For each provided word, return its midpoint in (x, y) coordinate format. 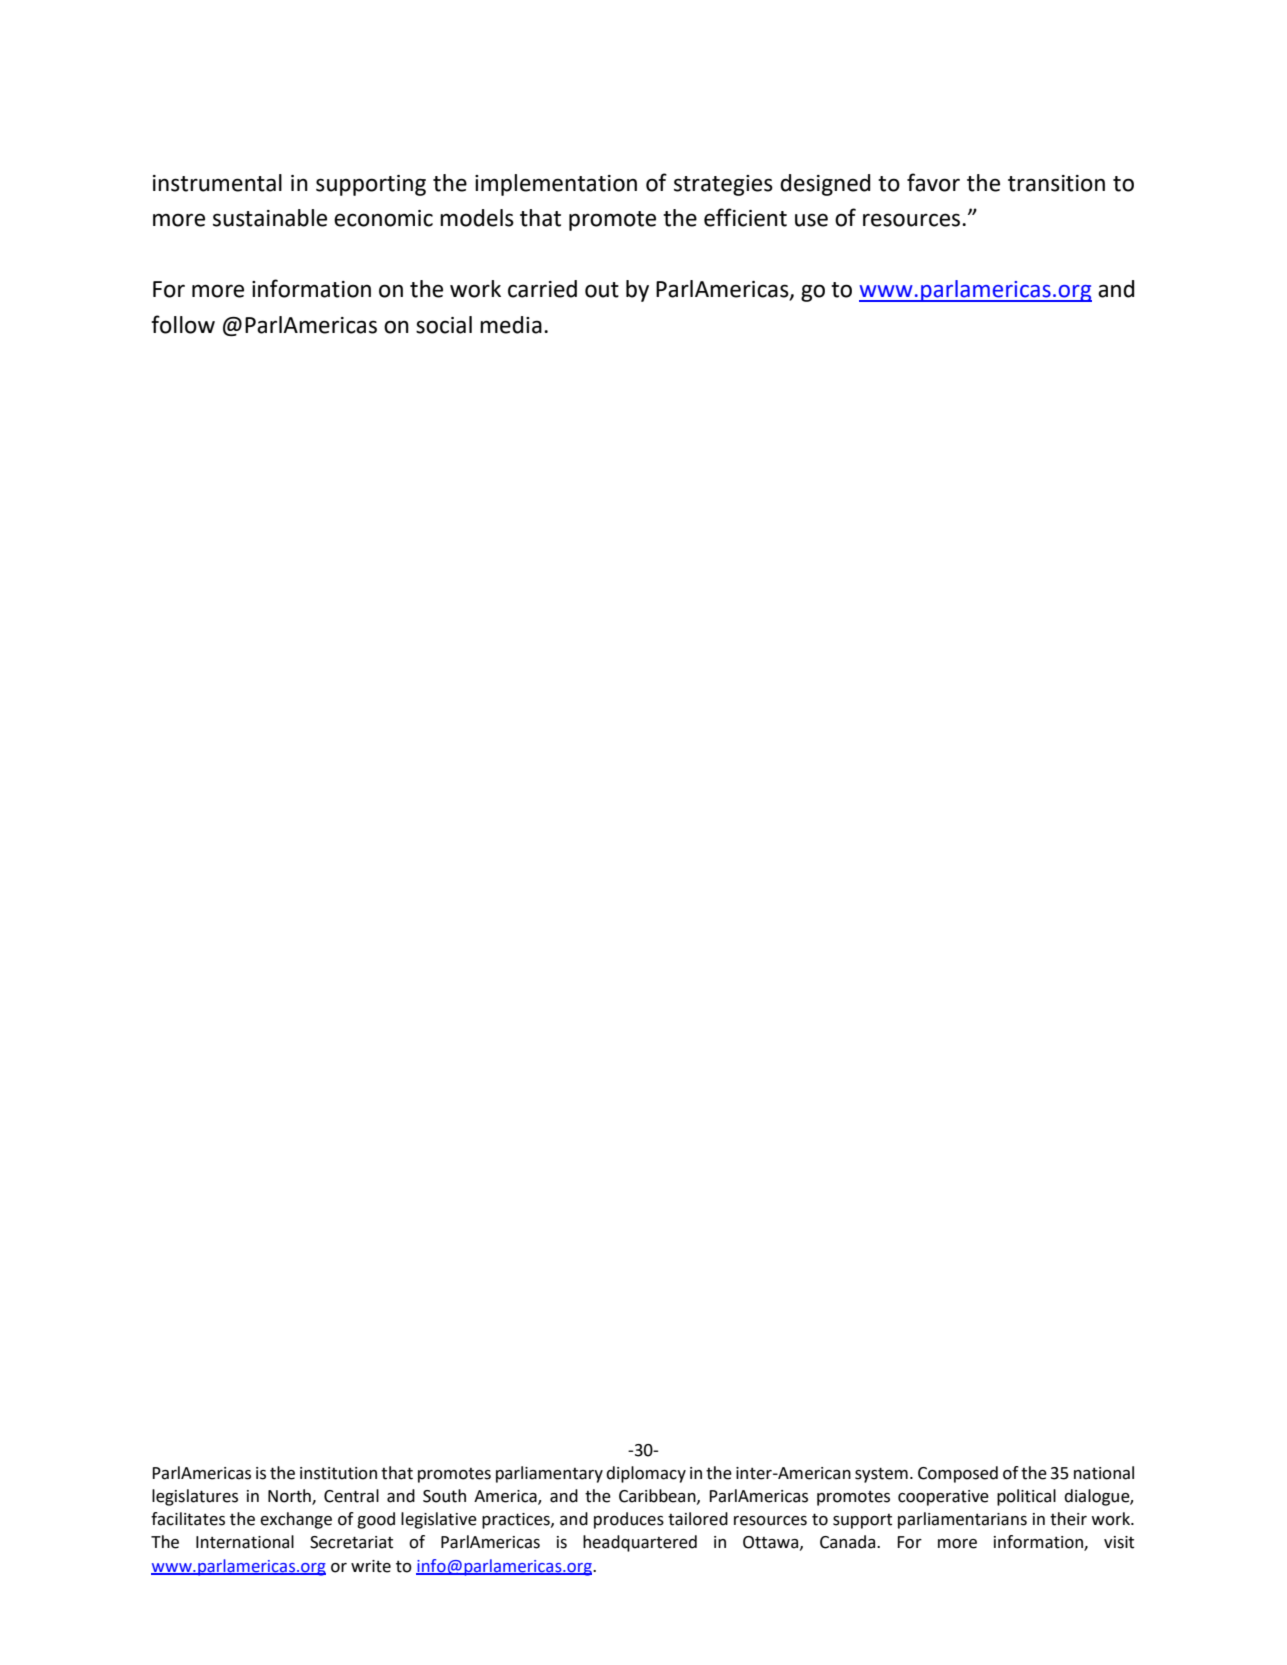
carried (542, 289)
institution (338, 1473)
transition (1056, 183)
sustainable (270, 218)
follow (183, 324)
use (811, 220)
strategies (723, 185)
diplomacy (646, 1474)
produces (629, 1520)
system (881, 1475)
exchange (296, 1520)
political (1026, 1497)
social (444, 325)
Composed (958, 1474)
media (511, 325)
